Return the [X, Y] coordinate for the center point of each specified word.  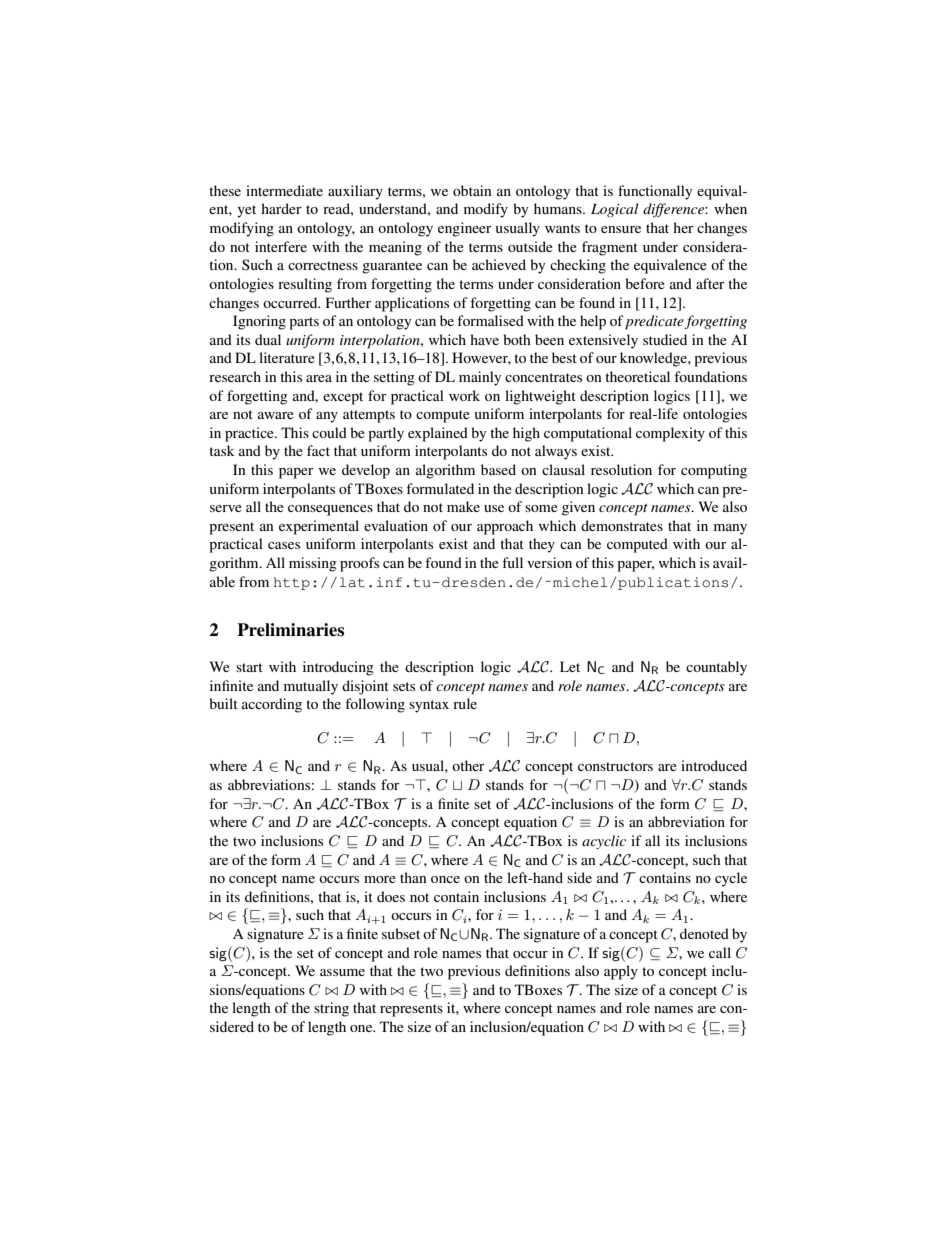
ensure [621, 229]
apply [621, 972]
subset [401, 933]
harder [281, 208]
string [331, 1009]
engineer [465, 229]
